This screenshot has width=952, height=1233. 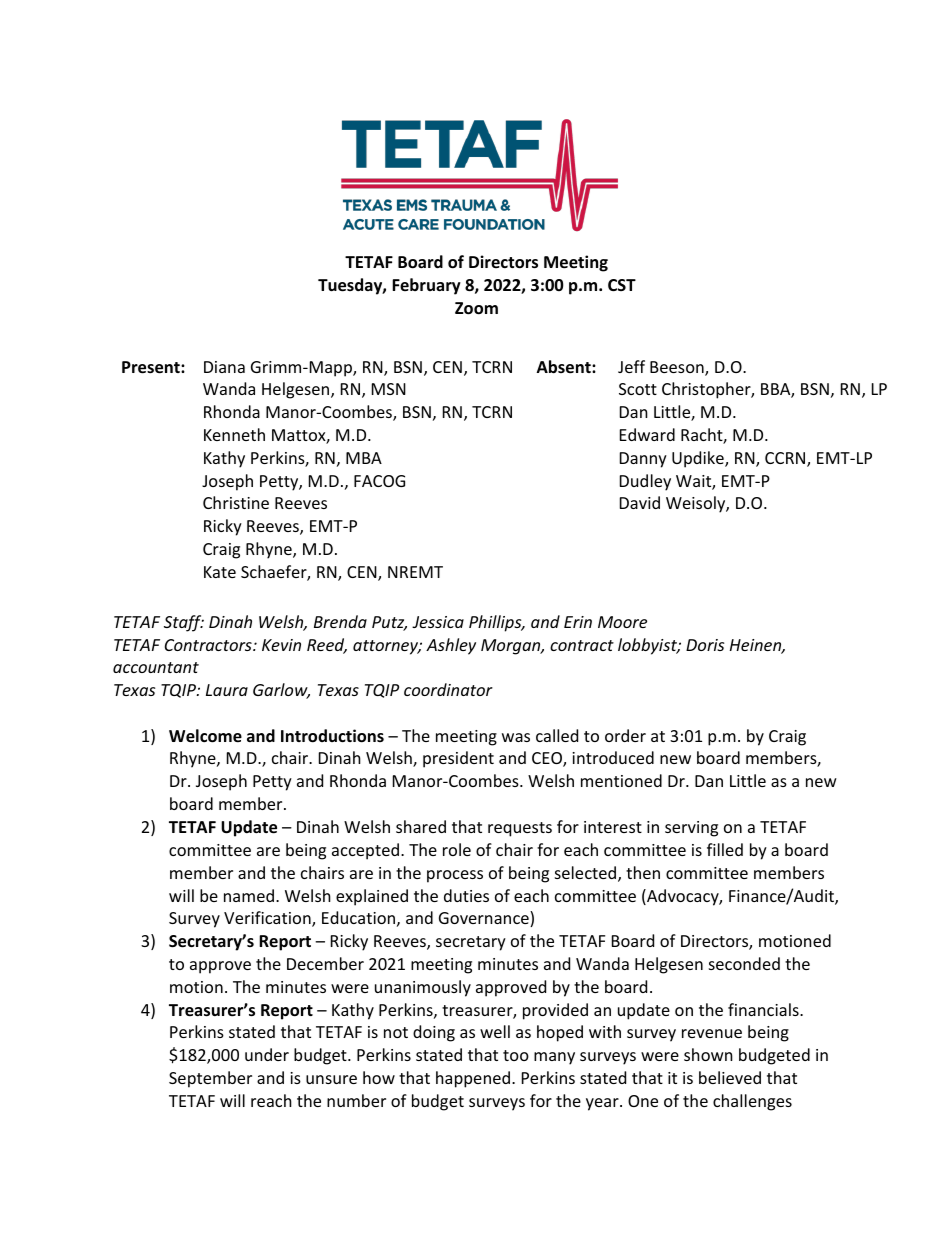 What do you see at coordinates (224, 367) in the screenshot?
I see `Diana` at bounding box center [224, 367].
